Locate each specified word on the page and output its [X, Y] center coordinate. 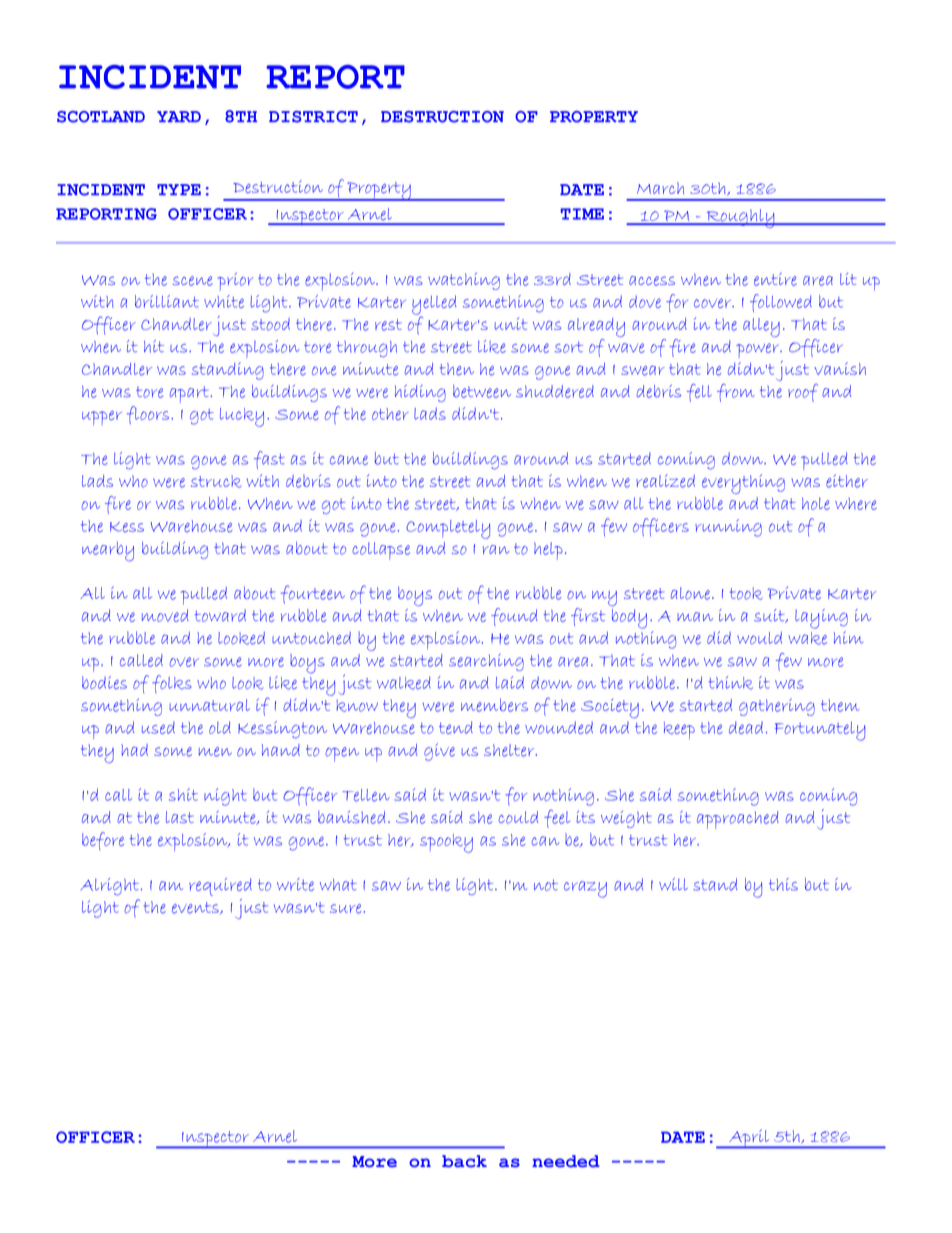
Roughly [740, 218]
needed [566, 1161]
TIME [582, 214]
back [464, 1161]
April [749, 1139]
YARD [179, 116]
